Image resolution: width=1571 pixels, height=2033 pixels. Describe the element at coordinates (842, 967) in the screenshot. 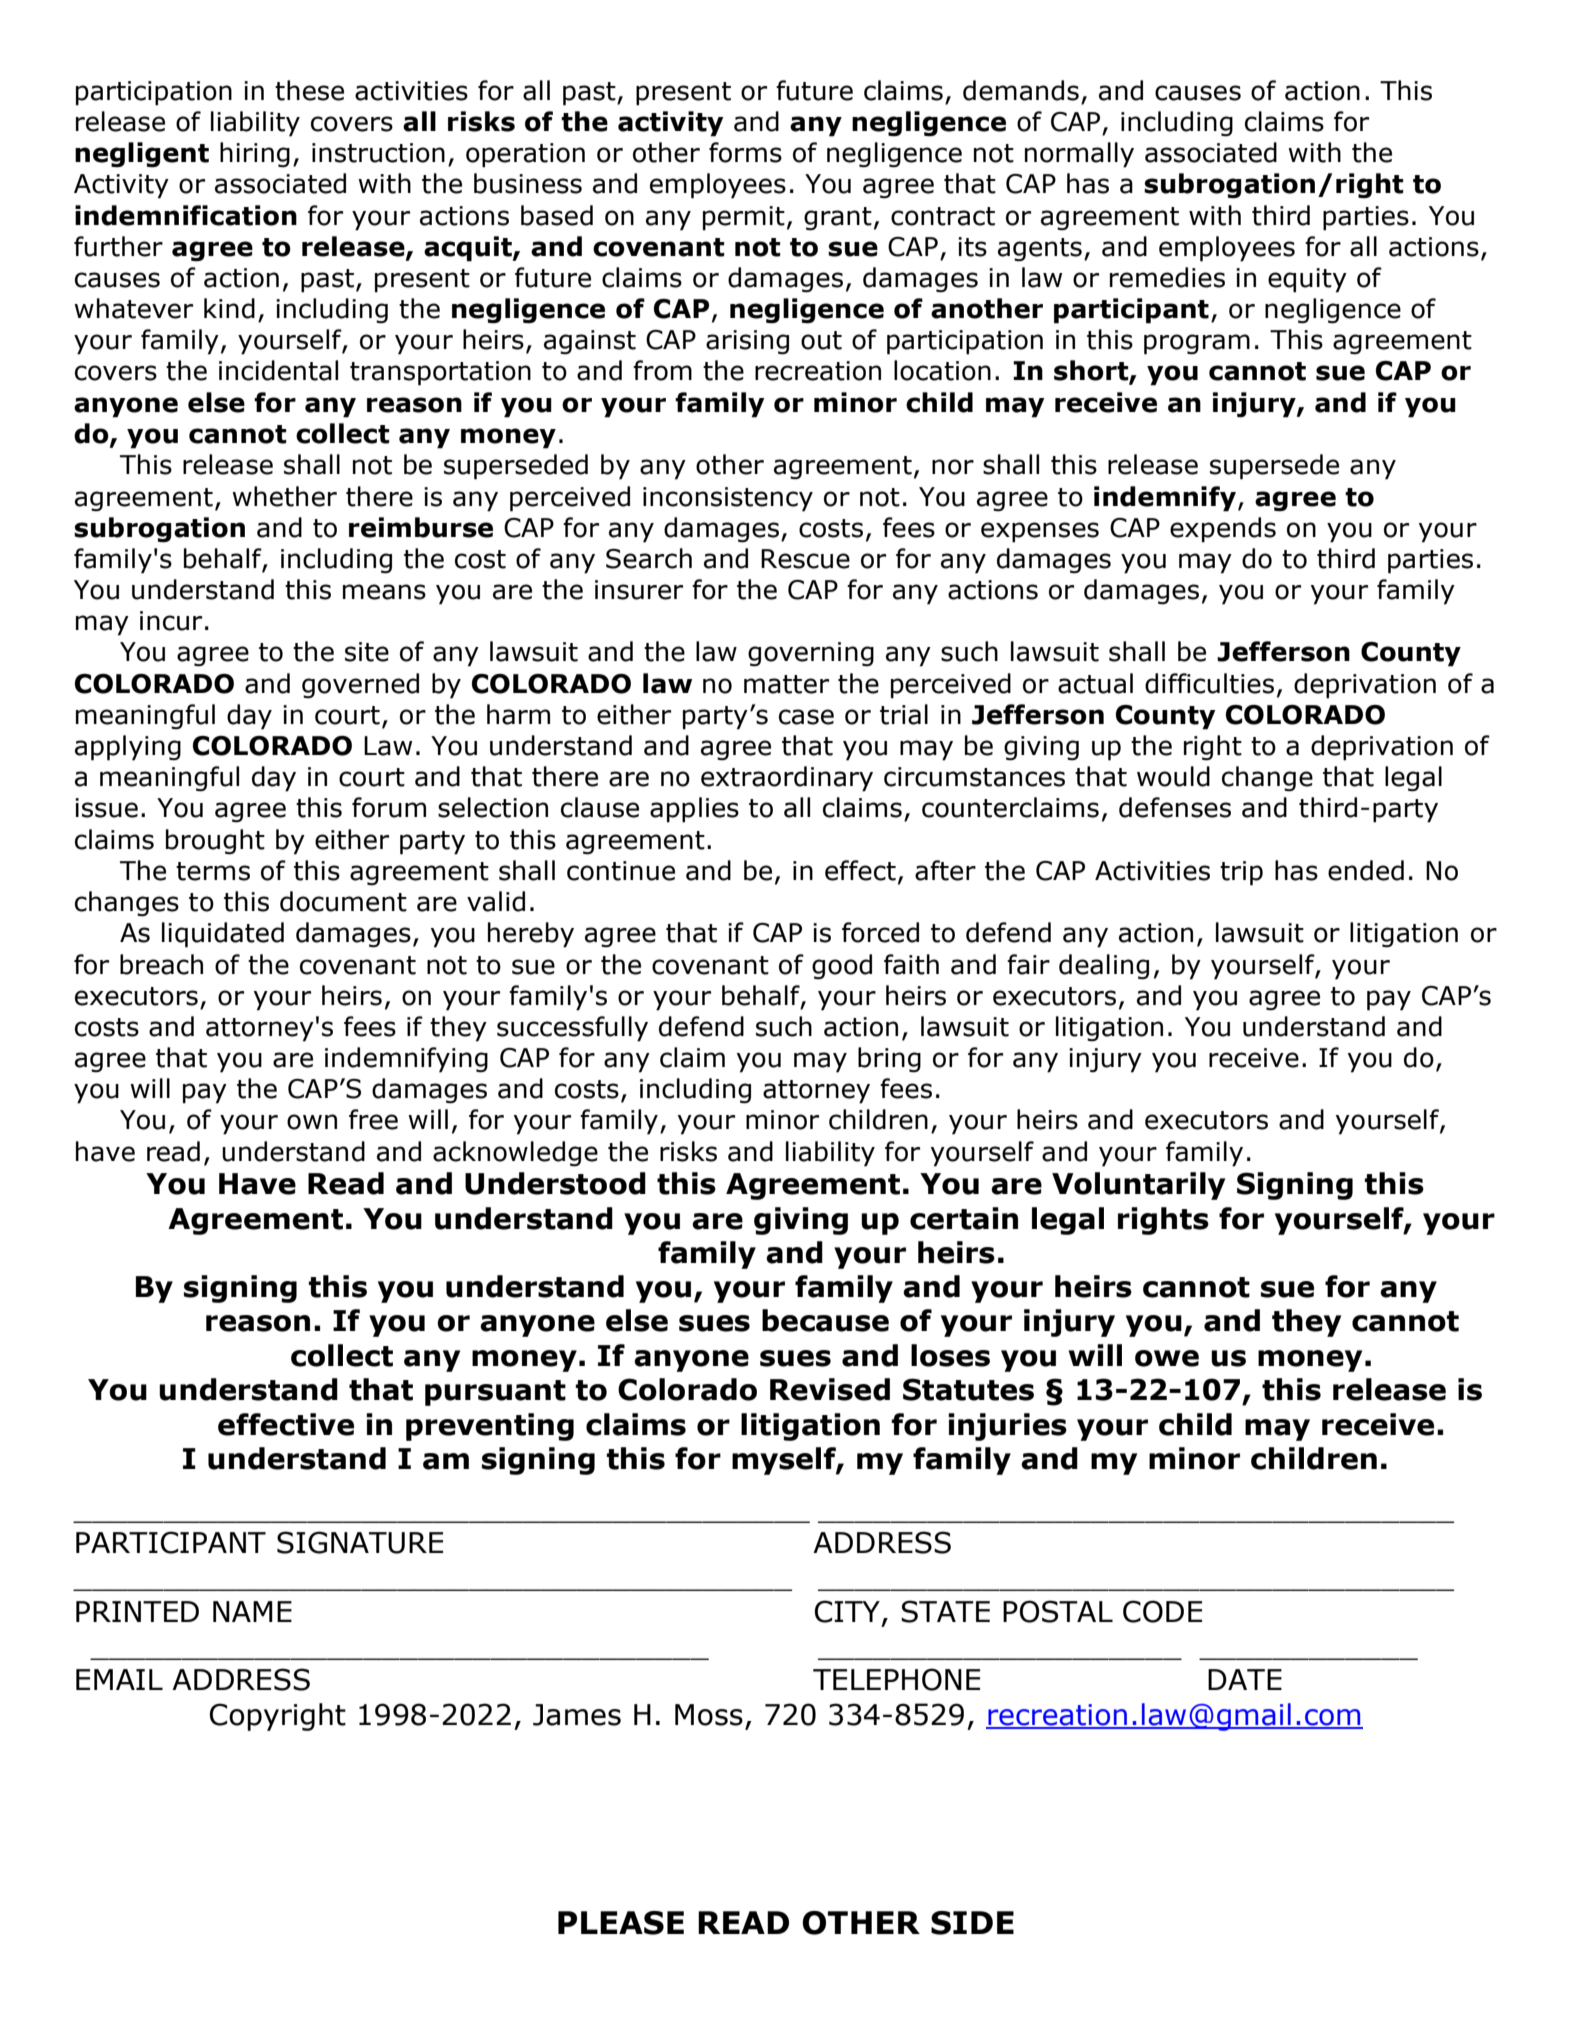

I see `good` at that location.
